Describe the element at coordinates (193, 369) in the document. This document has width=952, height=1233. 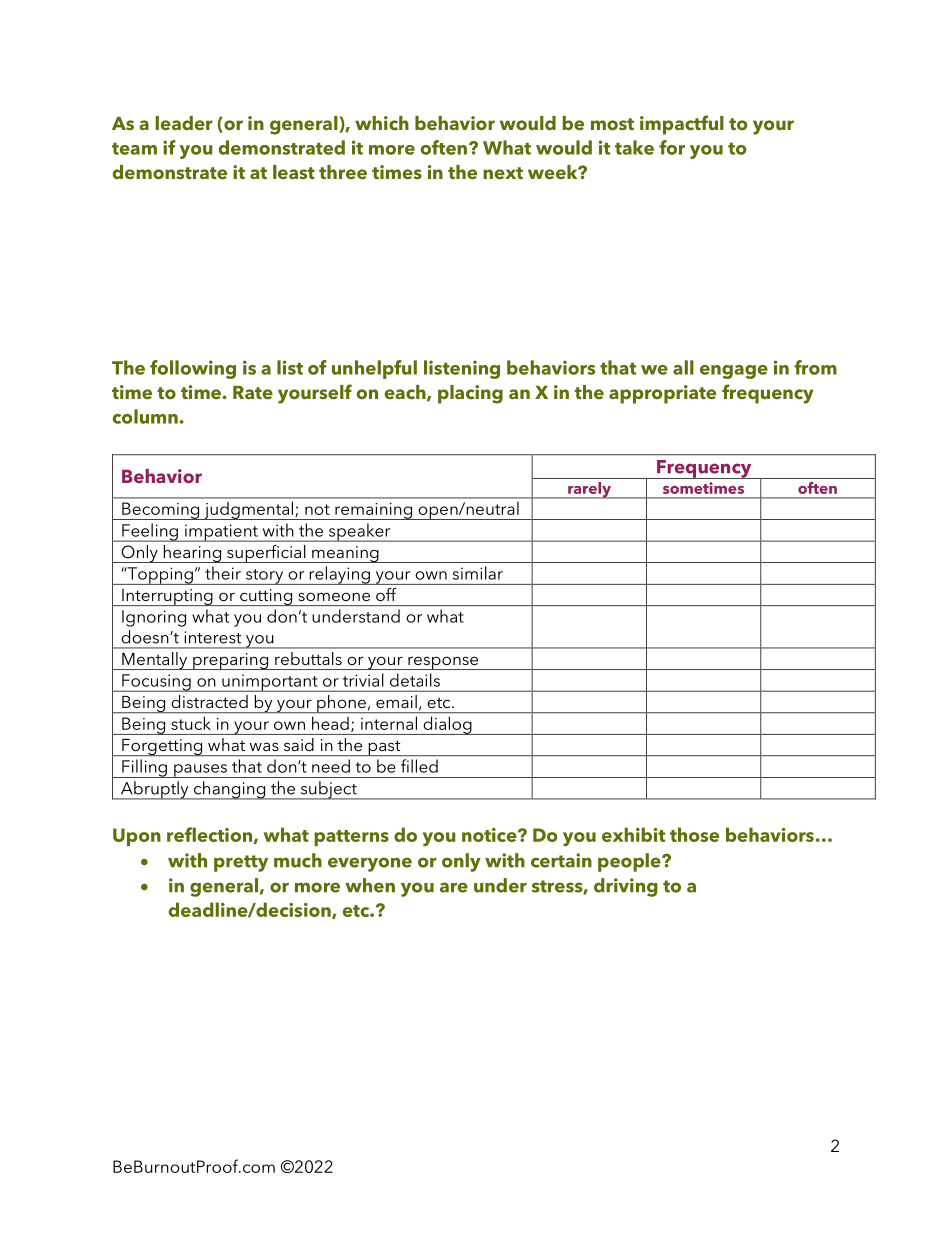
I see `following` at that location.
